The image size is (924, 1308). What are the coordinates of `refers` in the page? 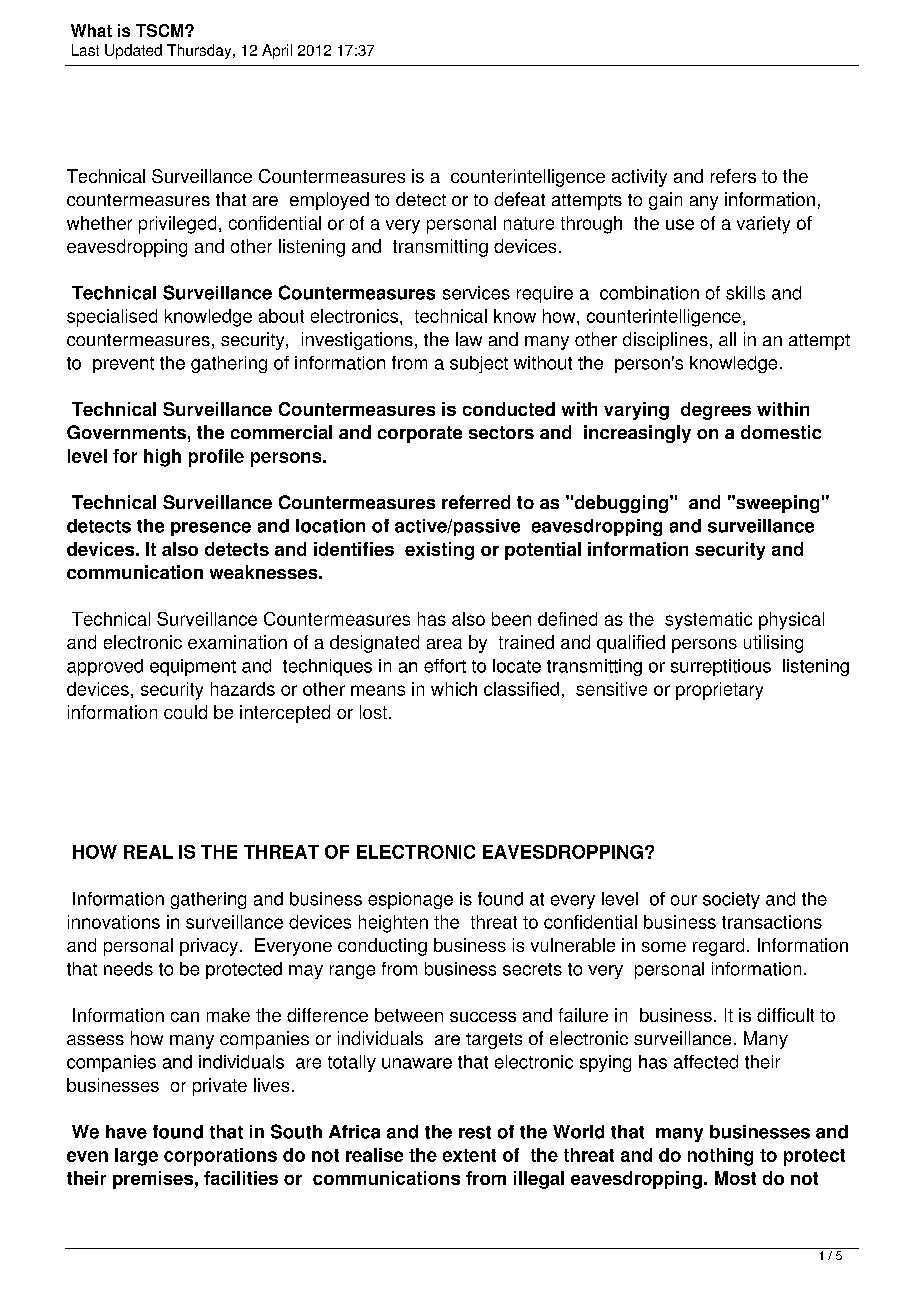 It's located at (733, 176).
